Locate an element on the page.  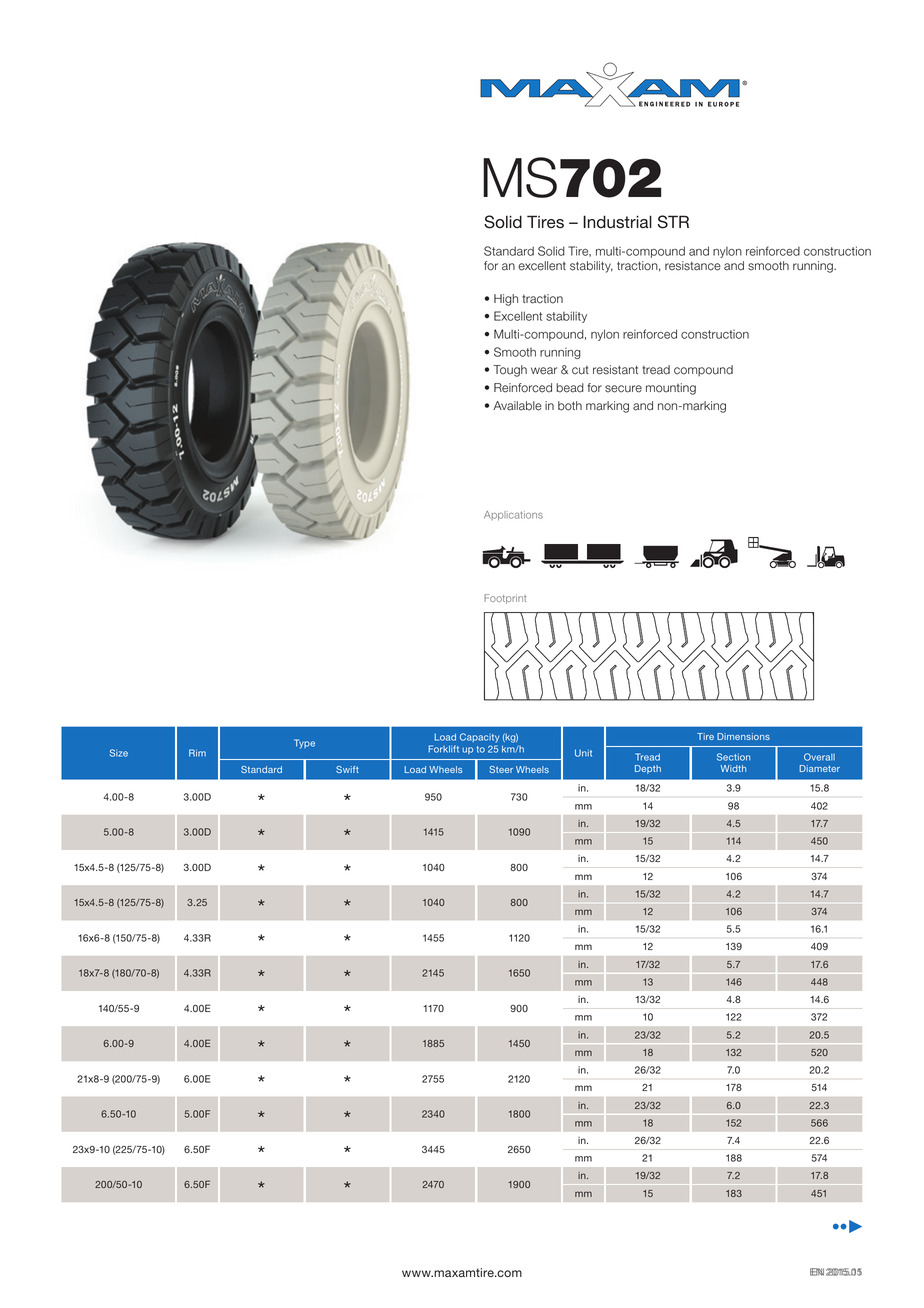
Industrial is located at coordinates (617, 222).
